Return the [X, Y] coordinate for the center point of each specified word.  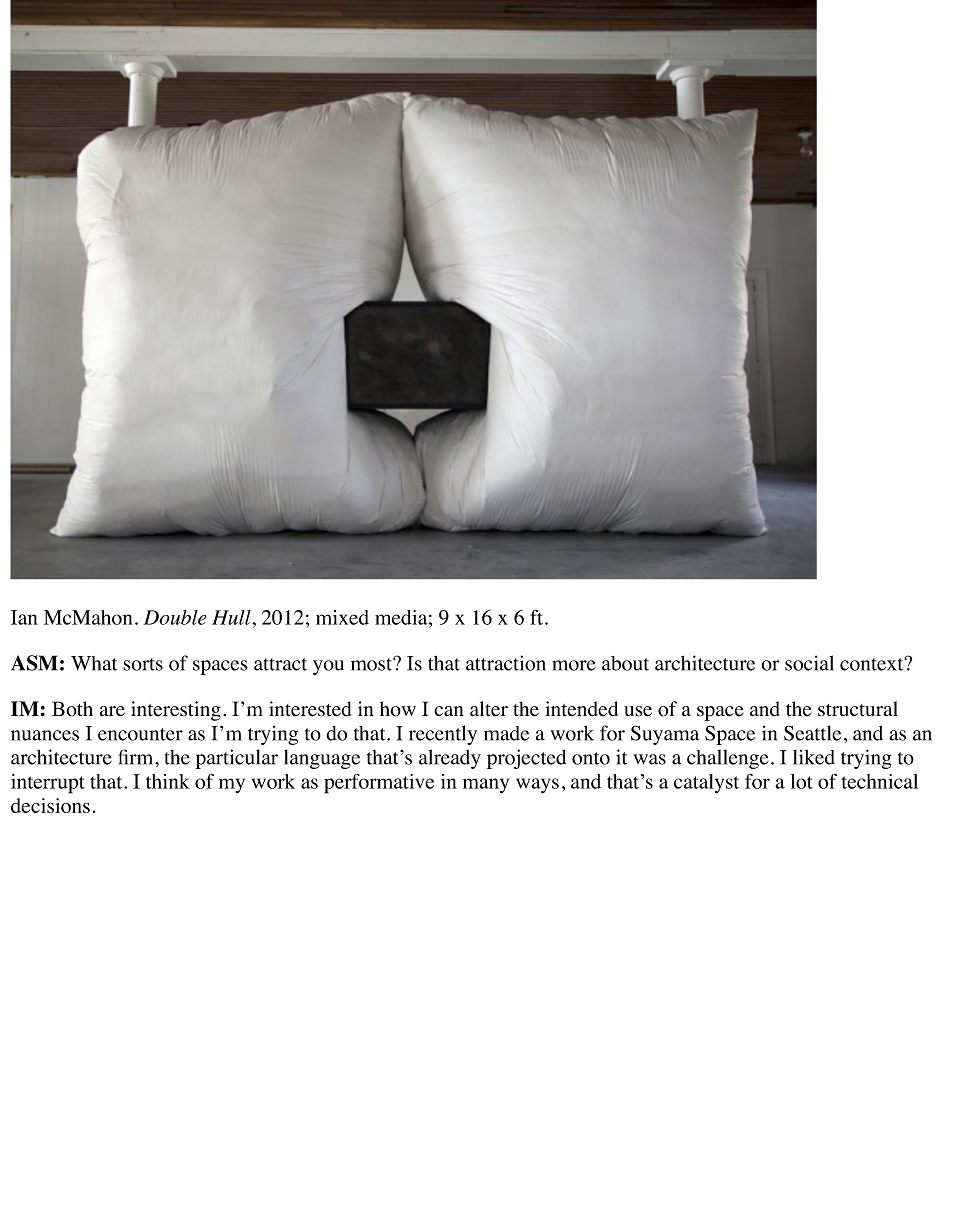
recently [443, 735]
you [328, 667]
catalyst [706, 784]
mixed [342, 617]
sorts [143, 664]
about [625, 663]
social [809, 663]
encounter [140, 734]
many [486, 786]
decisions [50, 805]
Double [175, 617]
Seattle [812, 733]
